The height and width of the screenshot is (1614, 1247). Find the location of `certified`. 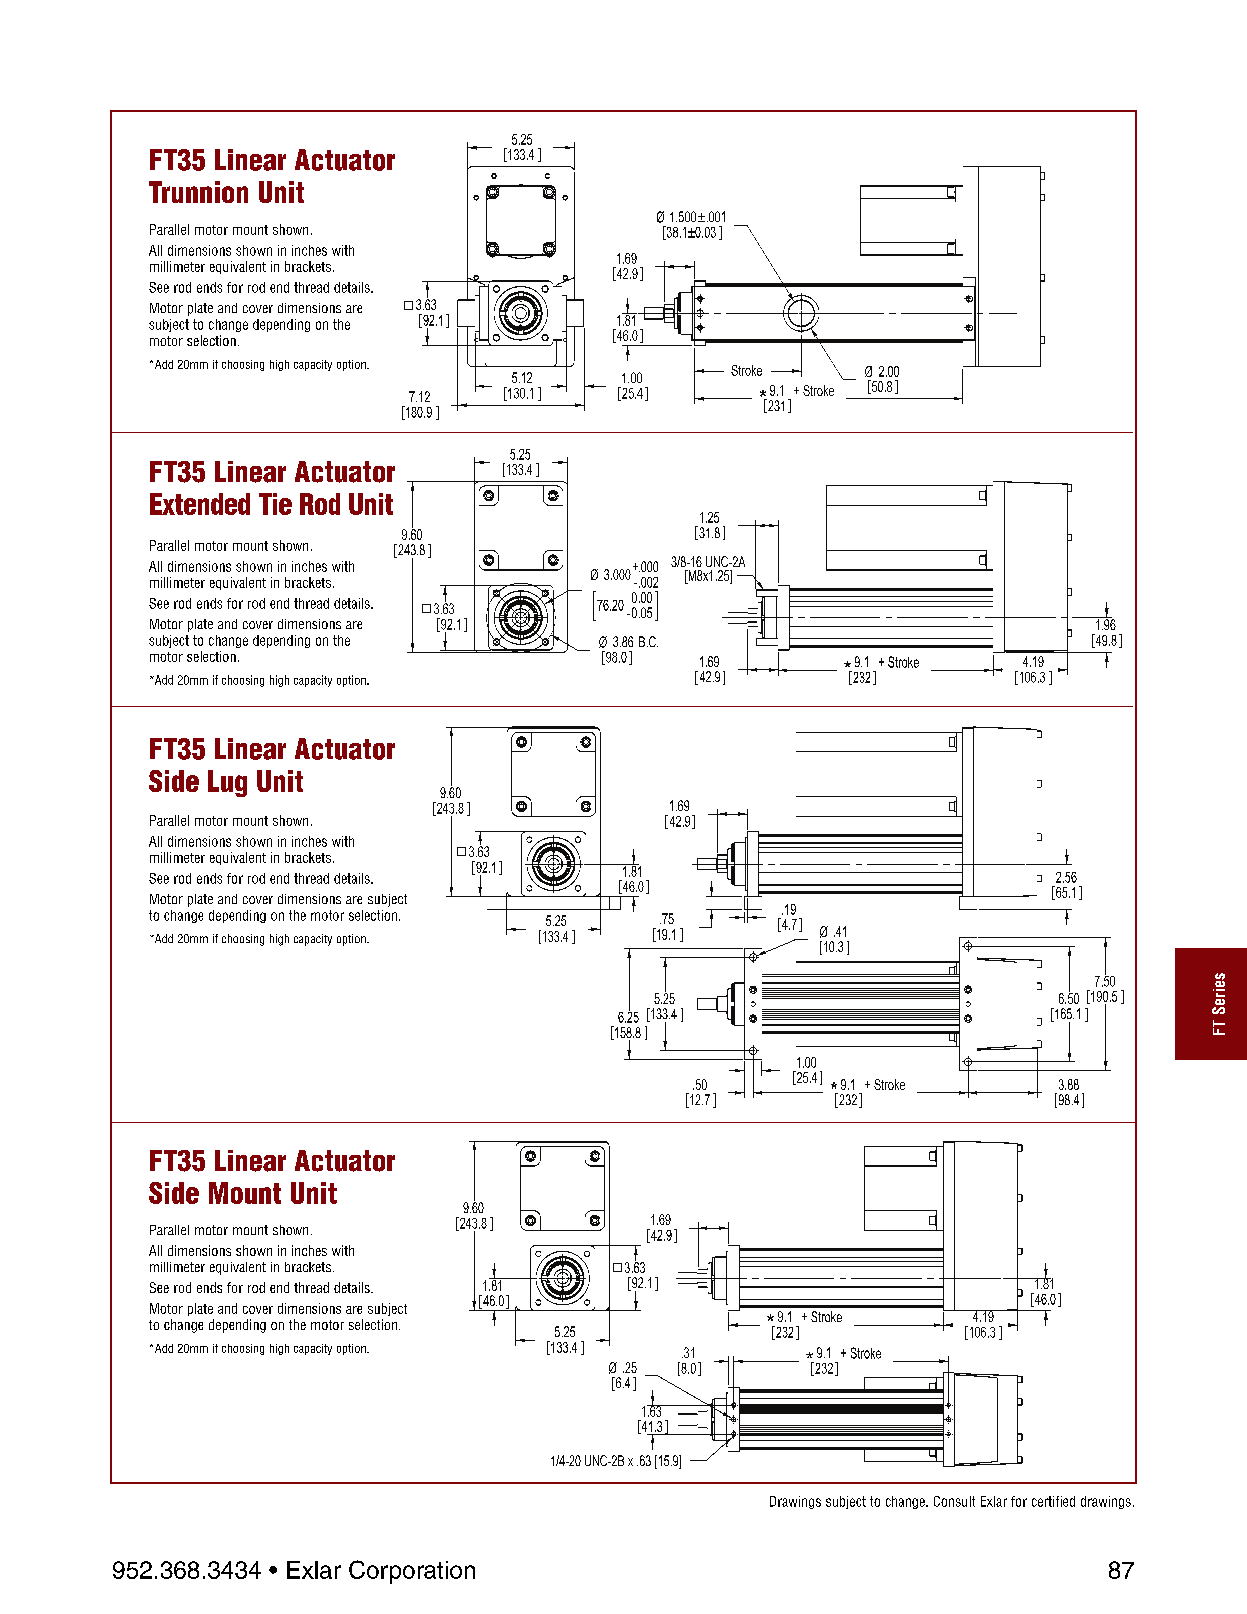

certified is located at coordinates (1053, 1501).
